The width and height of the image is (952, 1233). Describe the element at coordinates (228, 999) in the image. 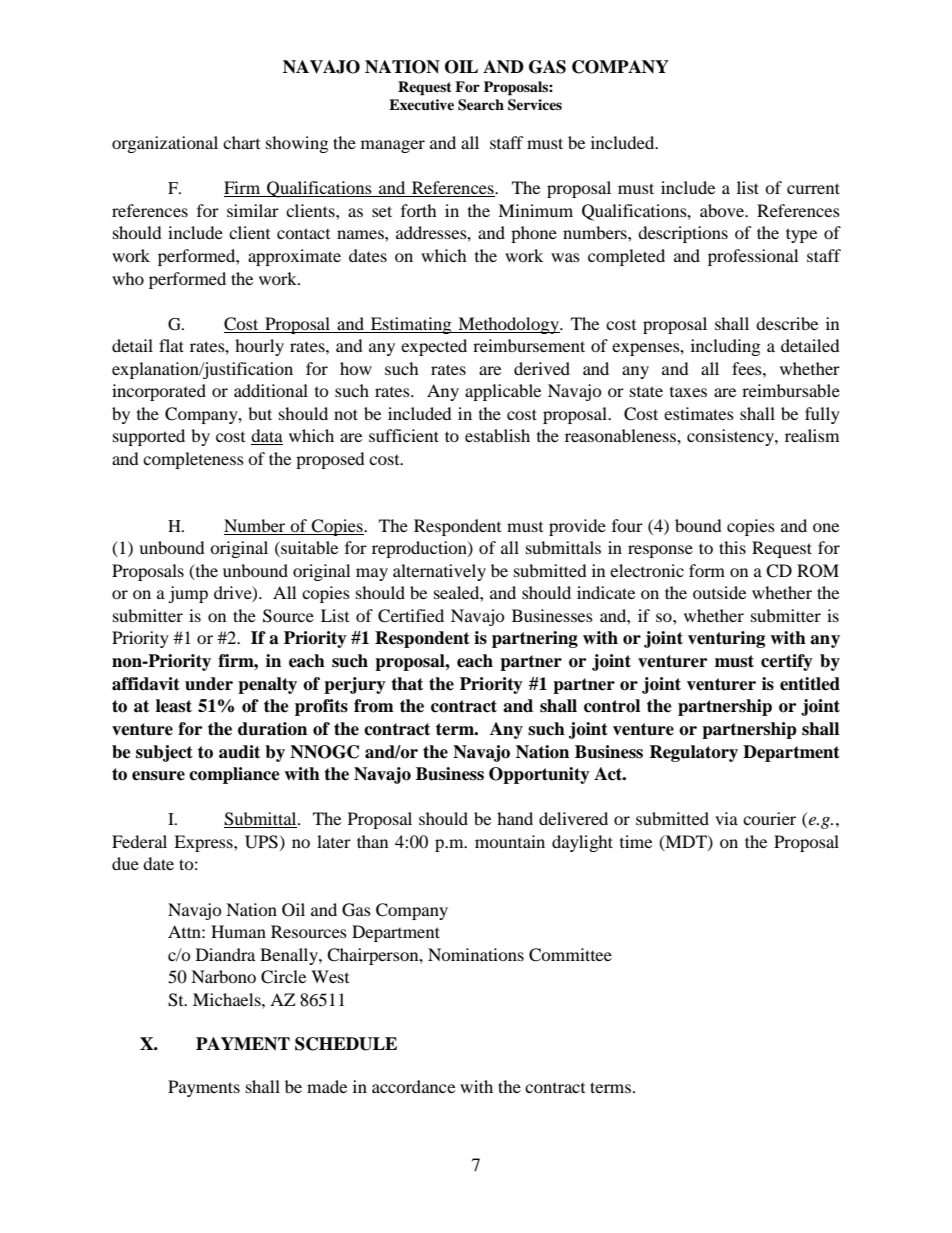

I see `Michaels` at that location.
